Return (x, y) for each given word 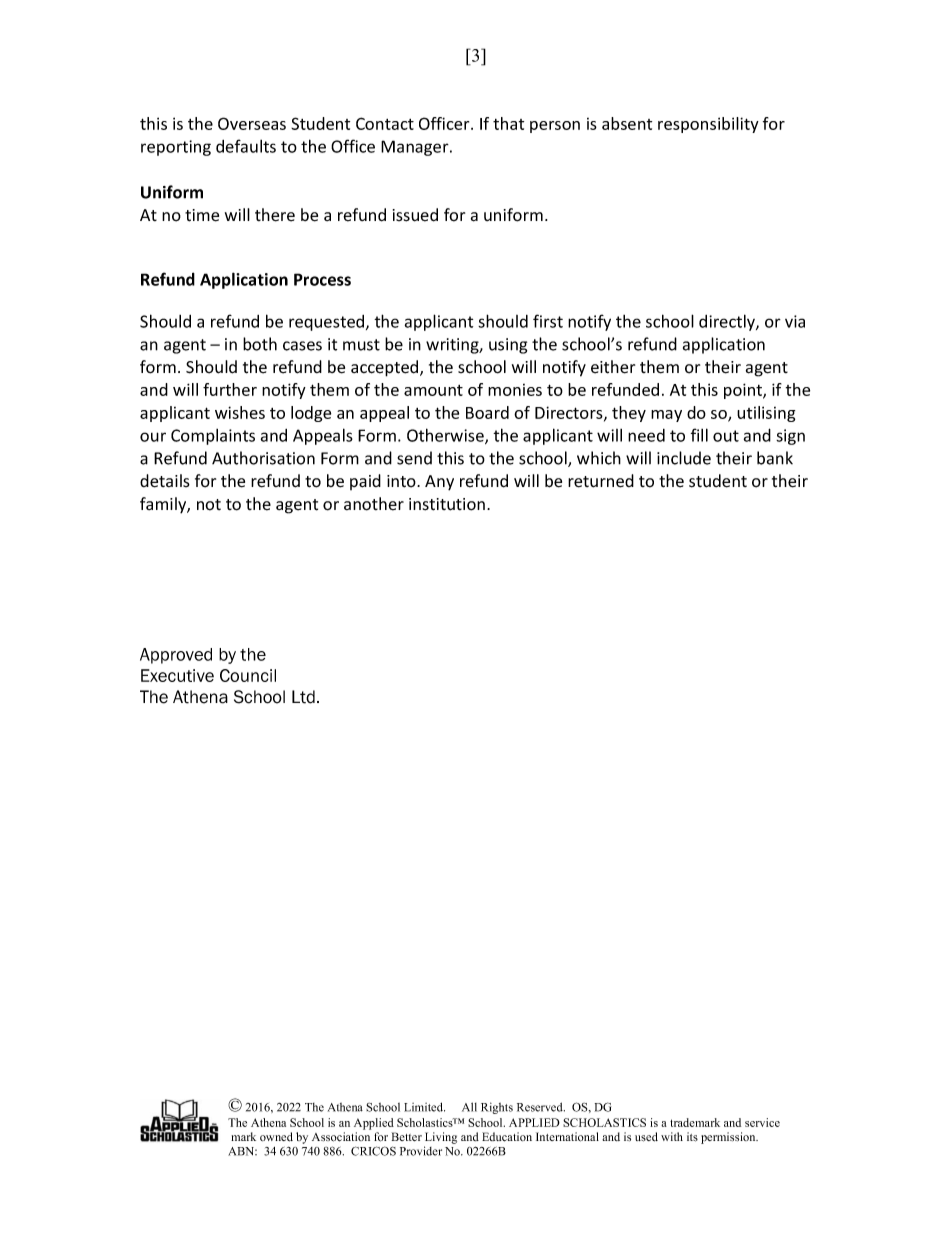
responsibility (708, 125)
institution (447, 504)
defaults (246, 146)
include (684, 458)
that (508, 123)
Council (248, 675)
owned (276, 1137)
